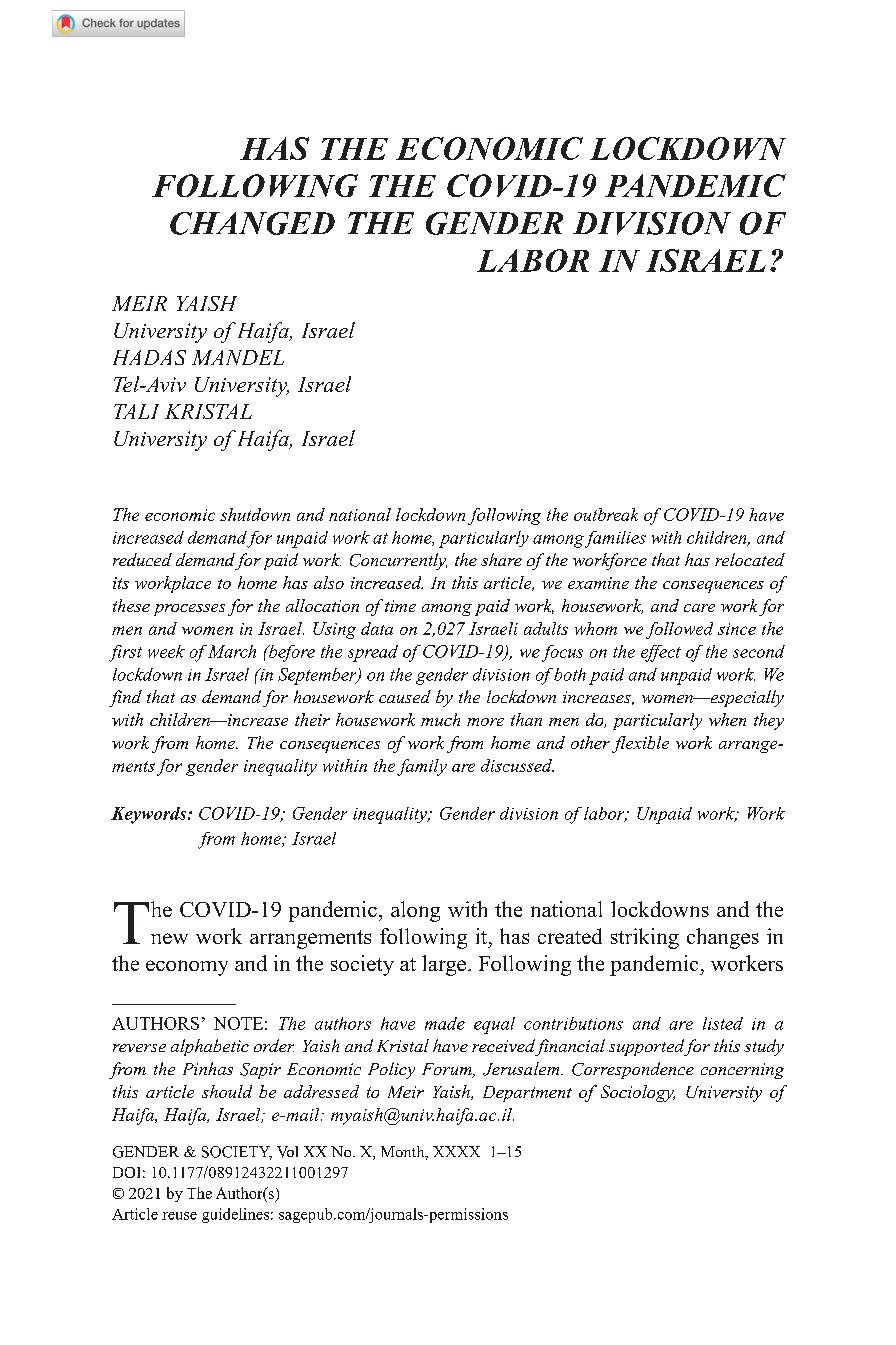 This page has height=1345, width=896. I want to click on XXXX, so click(456, 1151).
